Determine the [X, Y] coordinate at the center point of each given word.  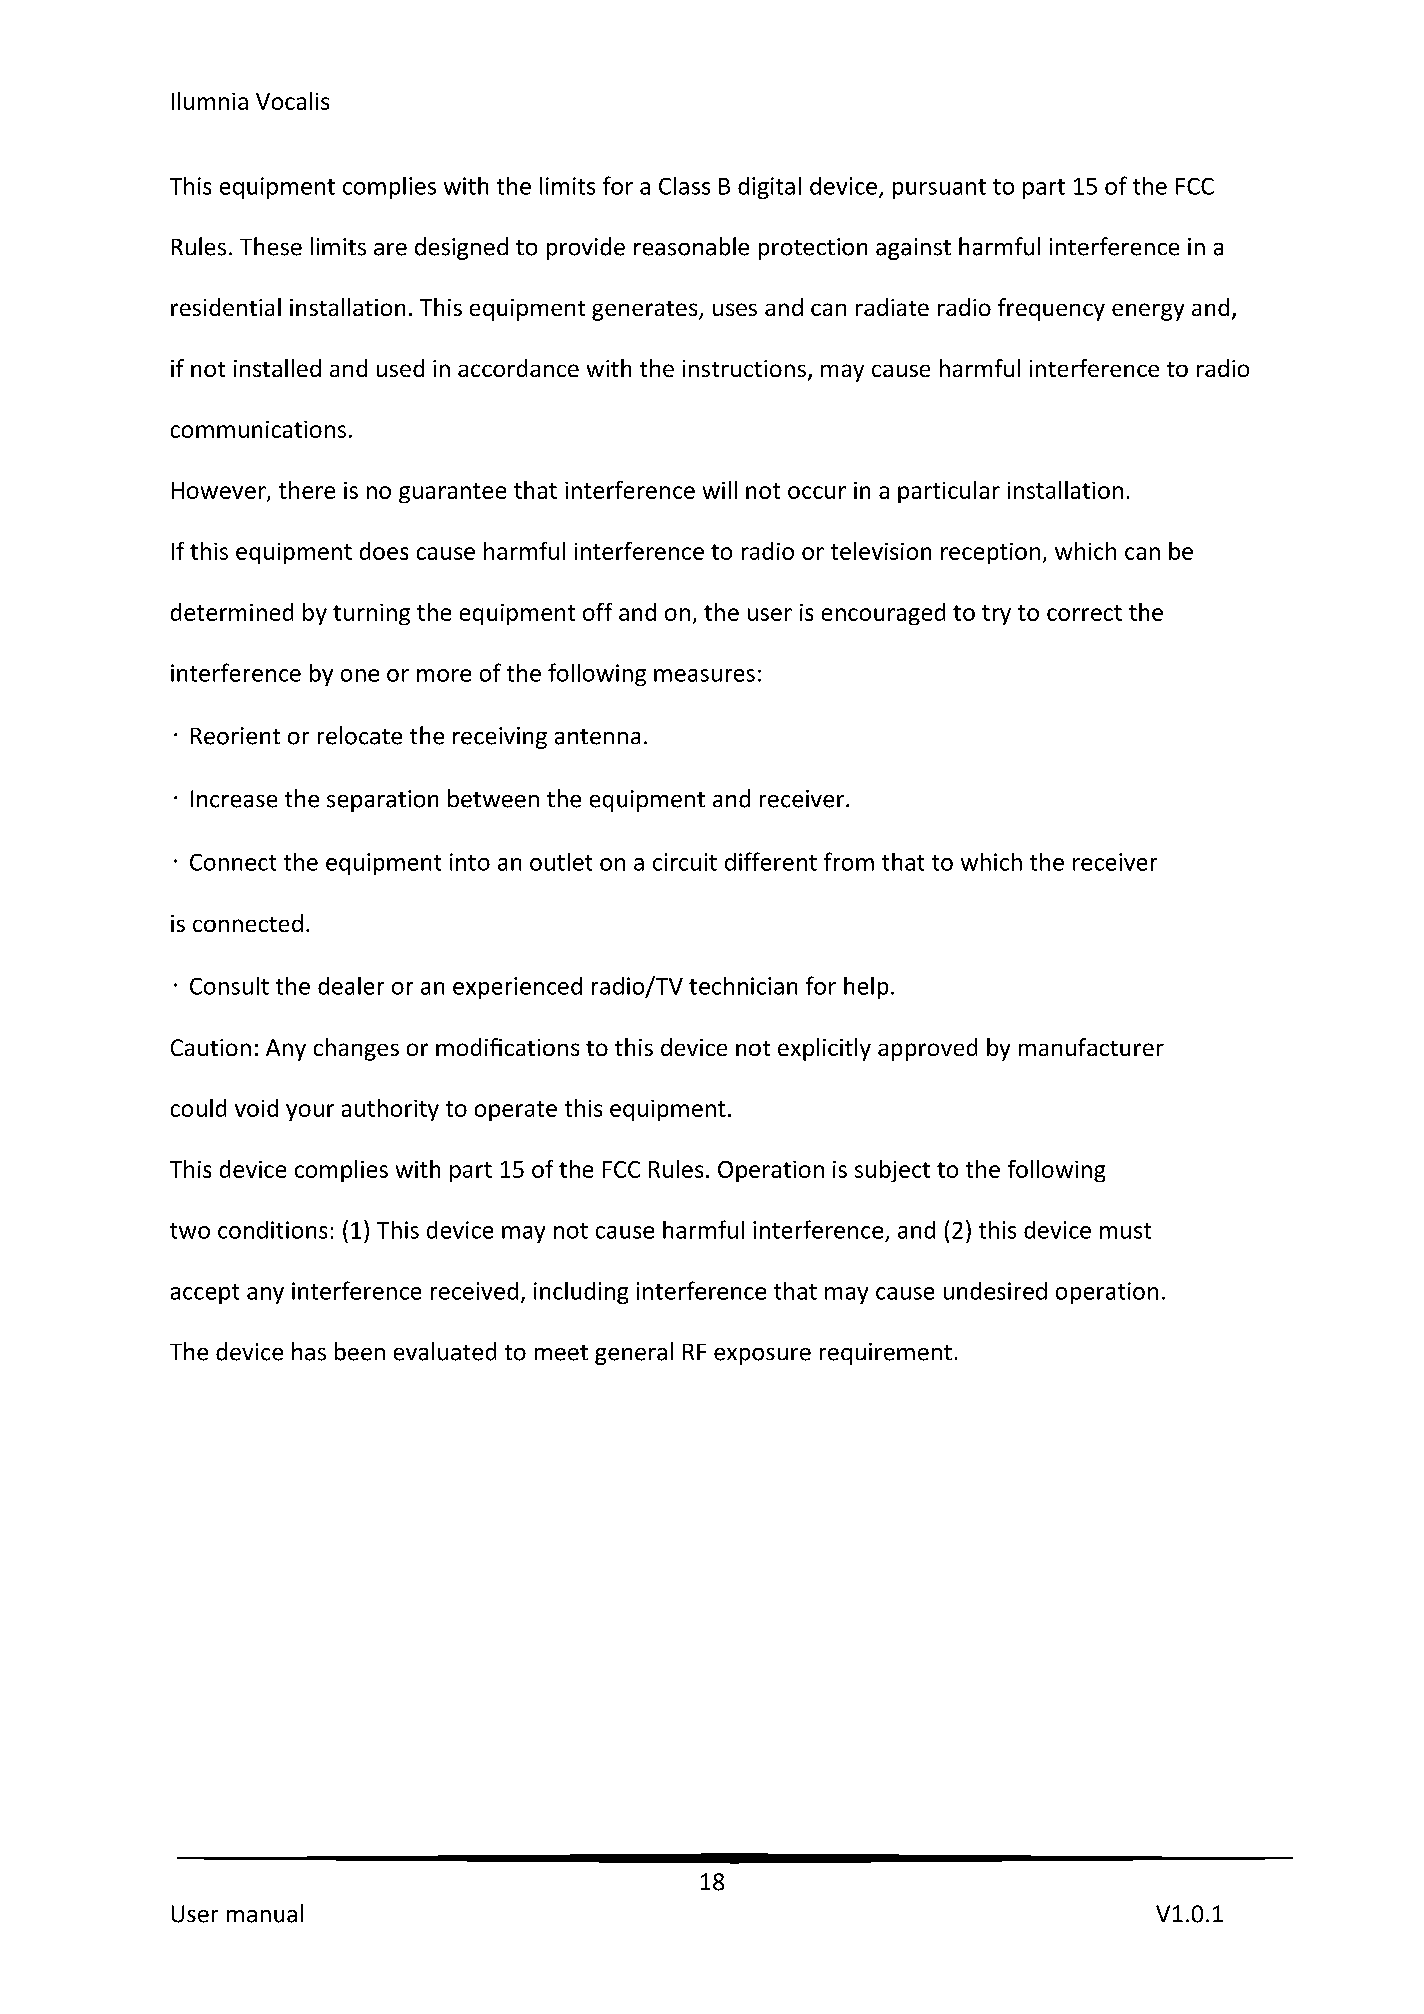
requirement [886, 1354]
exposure [762, 1356]
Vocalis [292, 101]
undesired [995, 1291]
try [996, 615]
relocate [360, 735]
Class [684, 186]
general [634, 1353]
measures [704, 675]
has [309, 1351]
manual [265, 1913]
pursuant [939, 189]
